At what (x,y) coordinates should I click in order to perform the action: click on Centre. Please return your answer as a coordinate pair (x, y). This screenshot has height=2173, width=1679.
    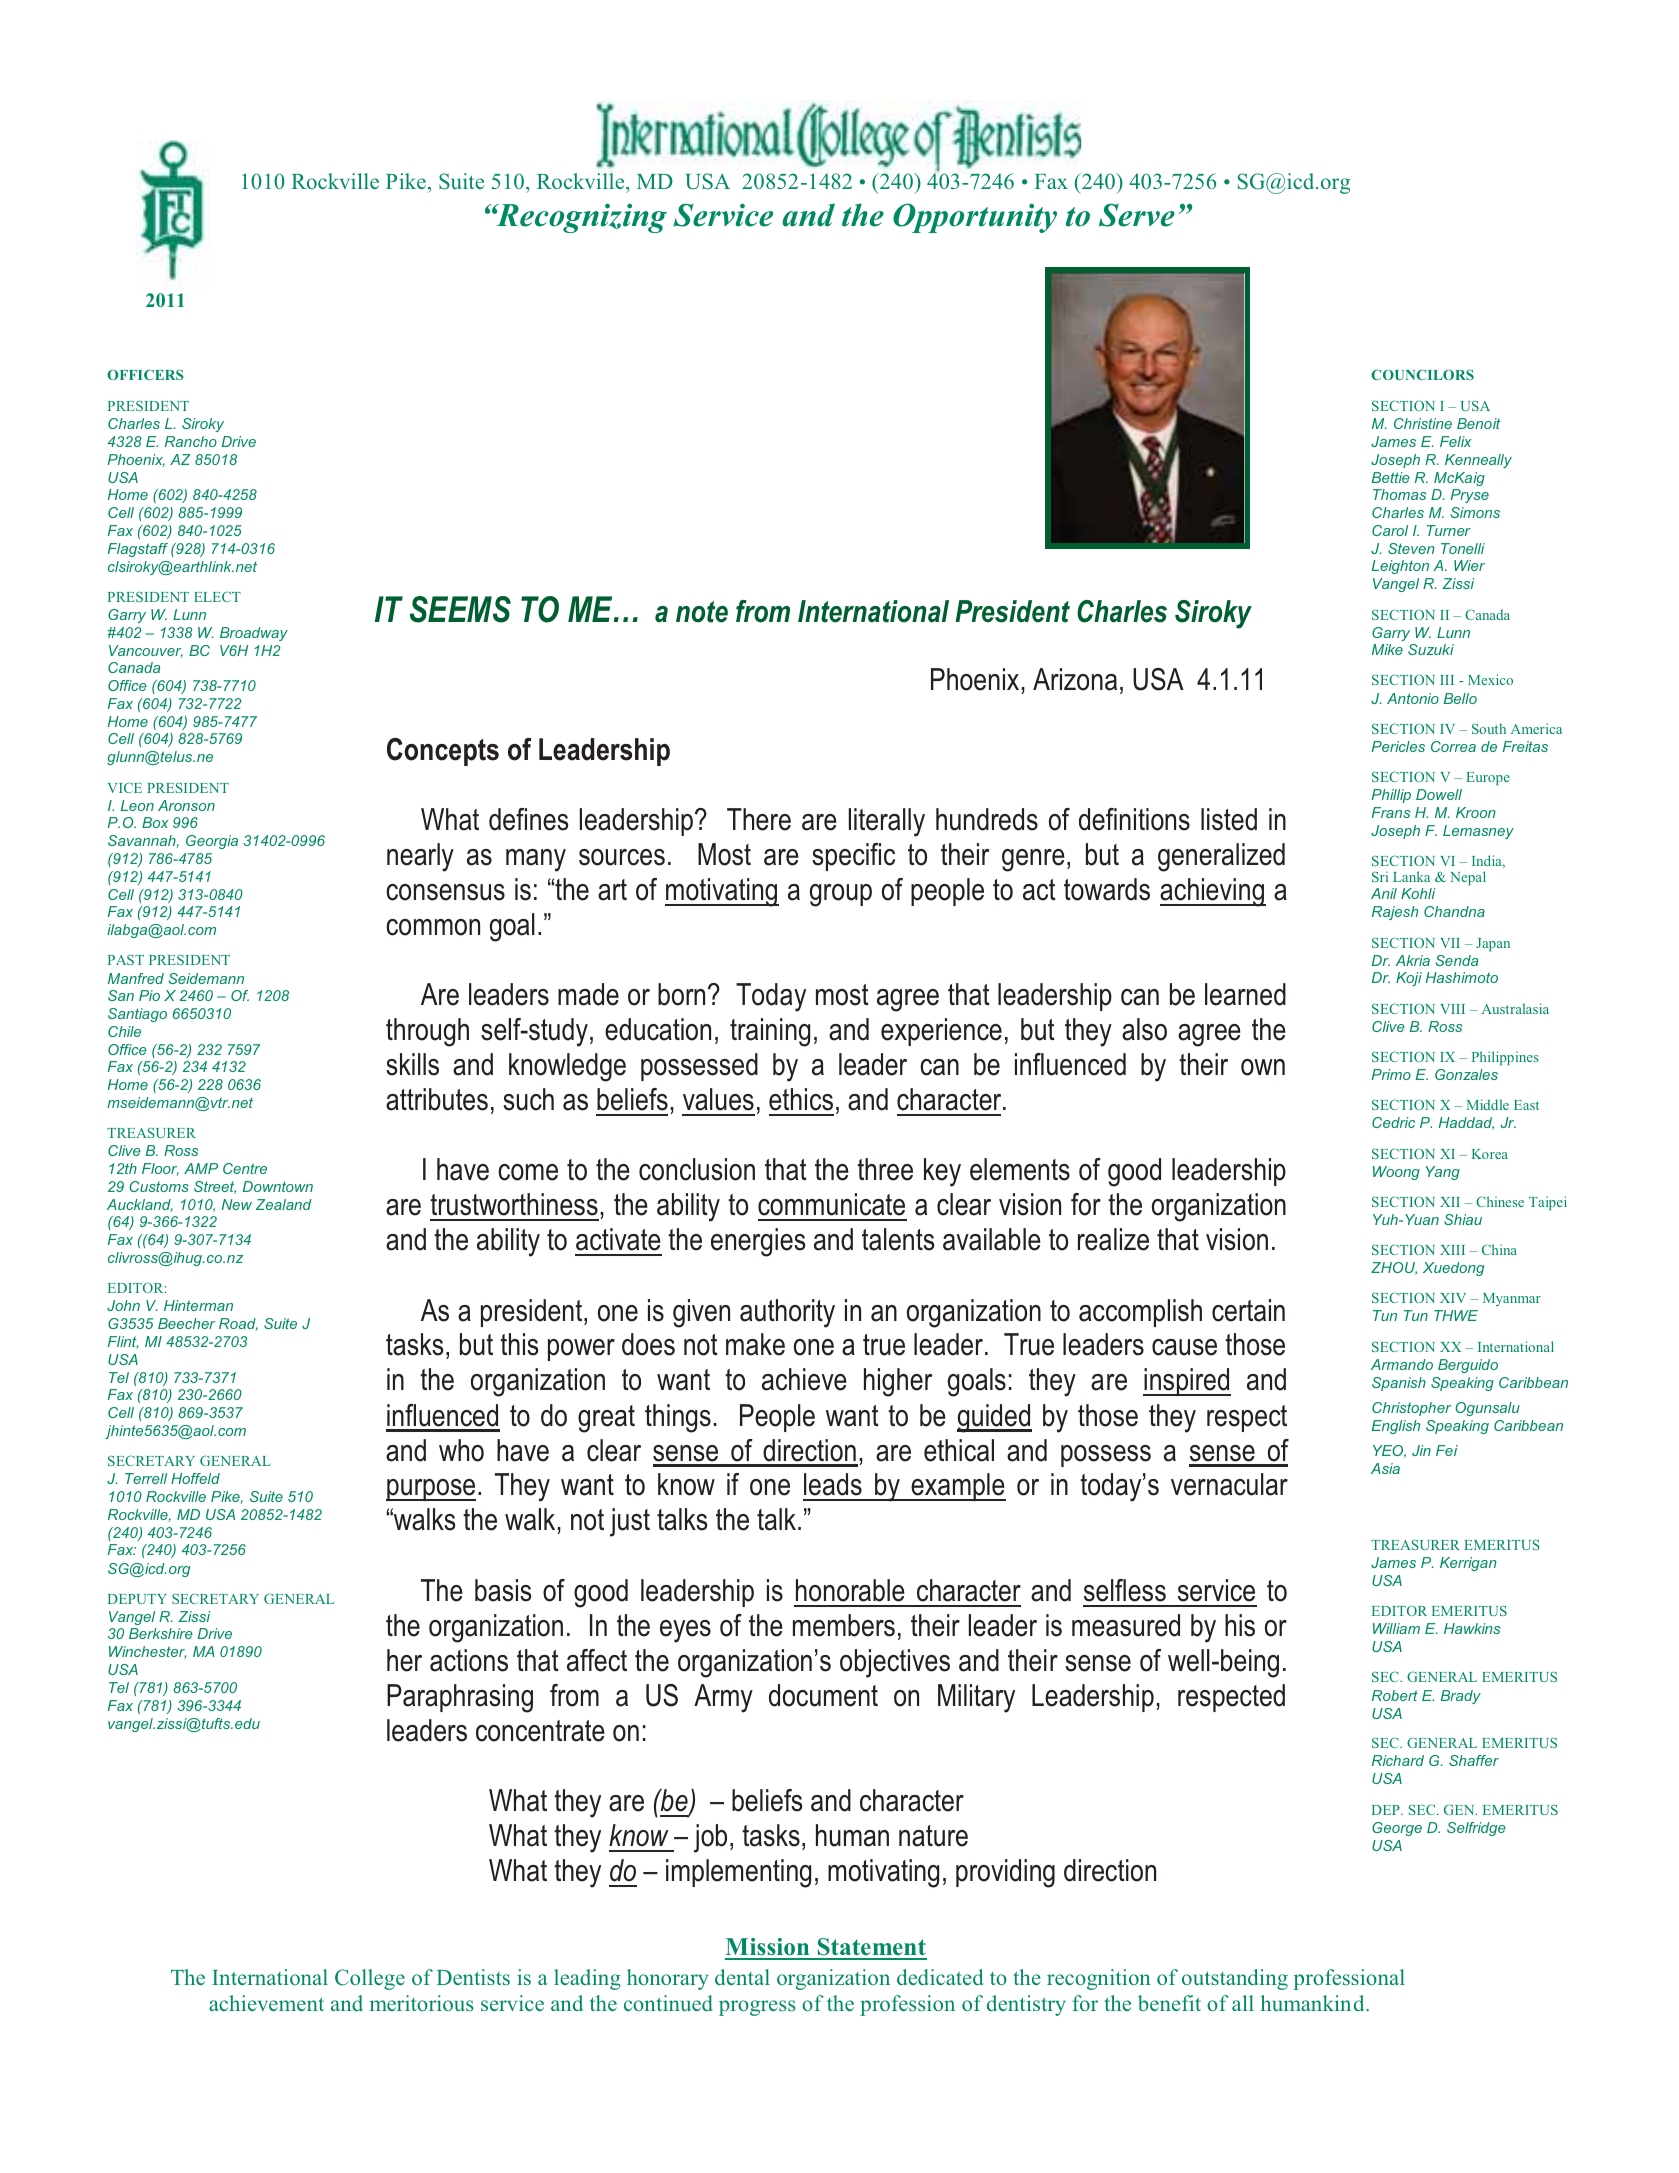
    Looking at the image, I should click on (245, 1168).
